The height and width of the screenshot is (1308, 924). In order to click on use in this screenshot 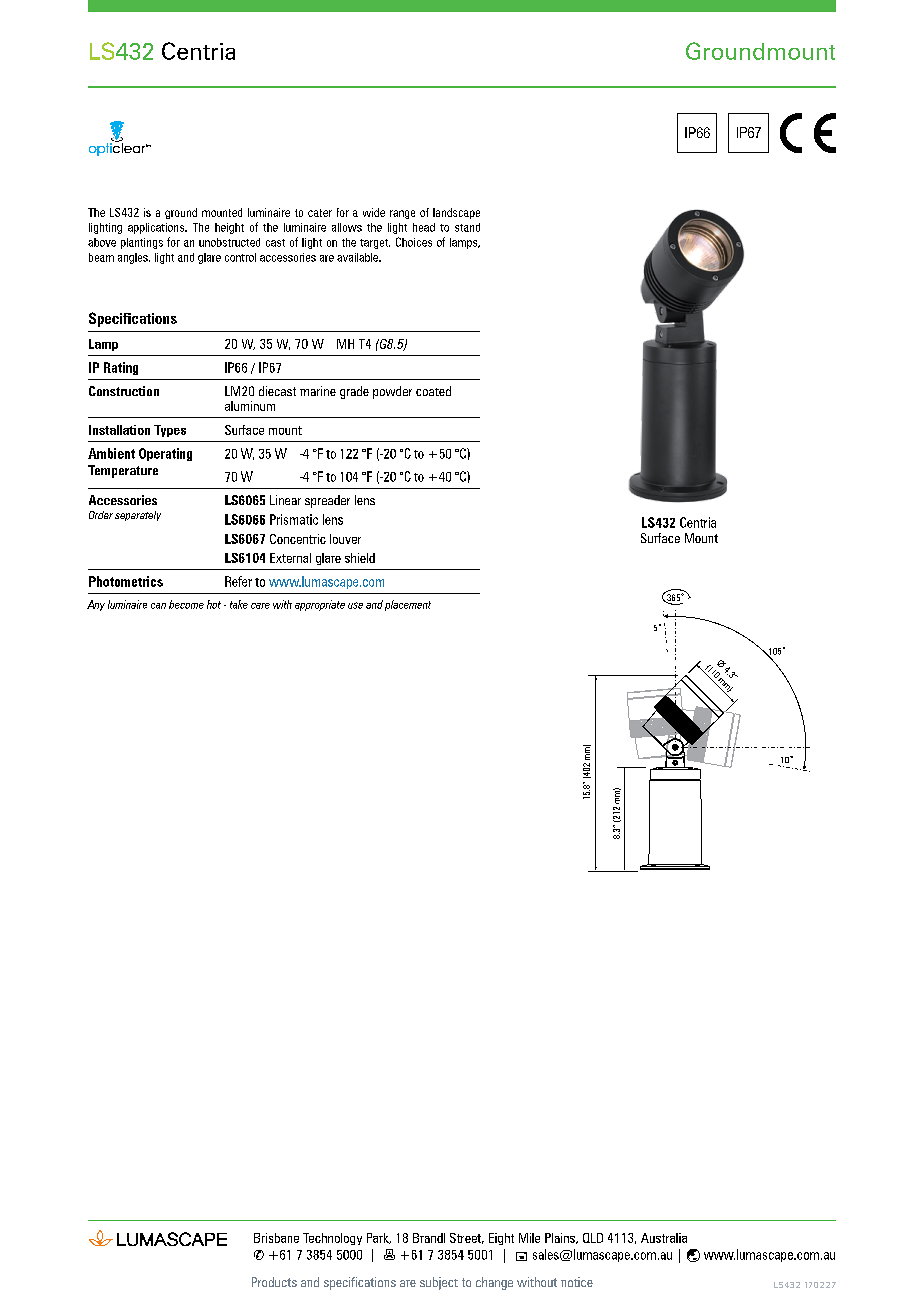, I will do `click(355, 605)`.
